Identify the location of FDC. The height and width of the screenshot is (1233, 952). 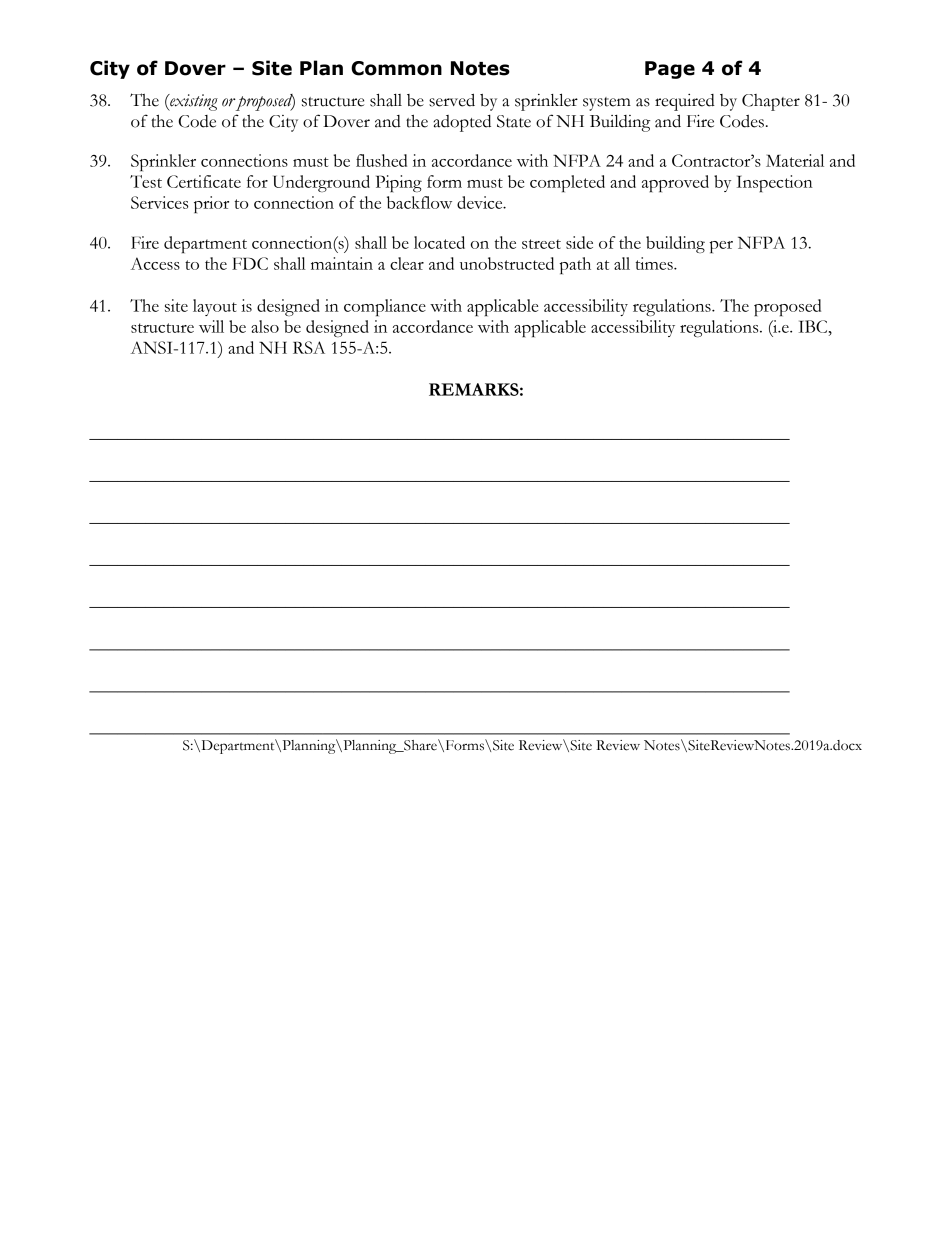
(250, 263).
